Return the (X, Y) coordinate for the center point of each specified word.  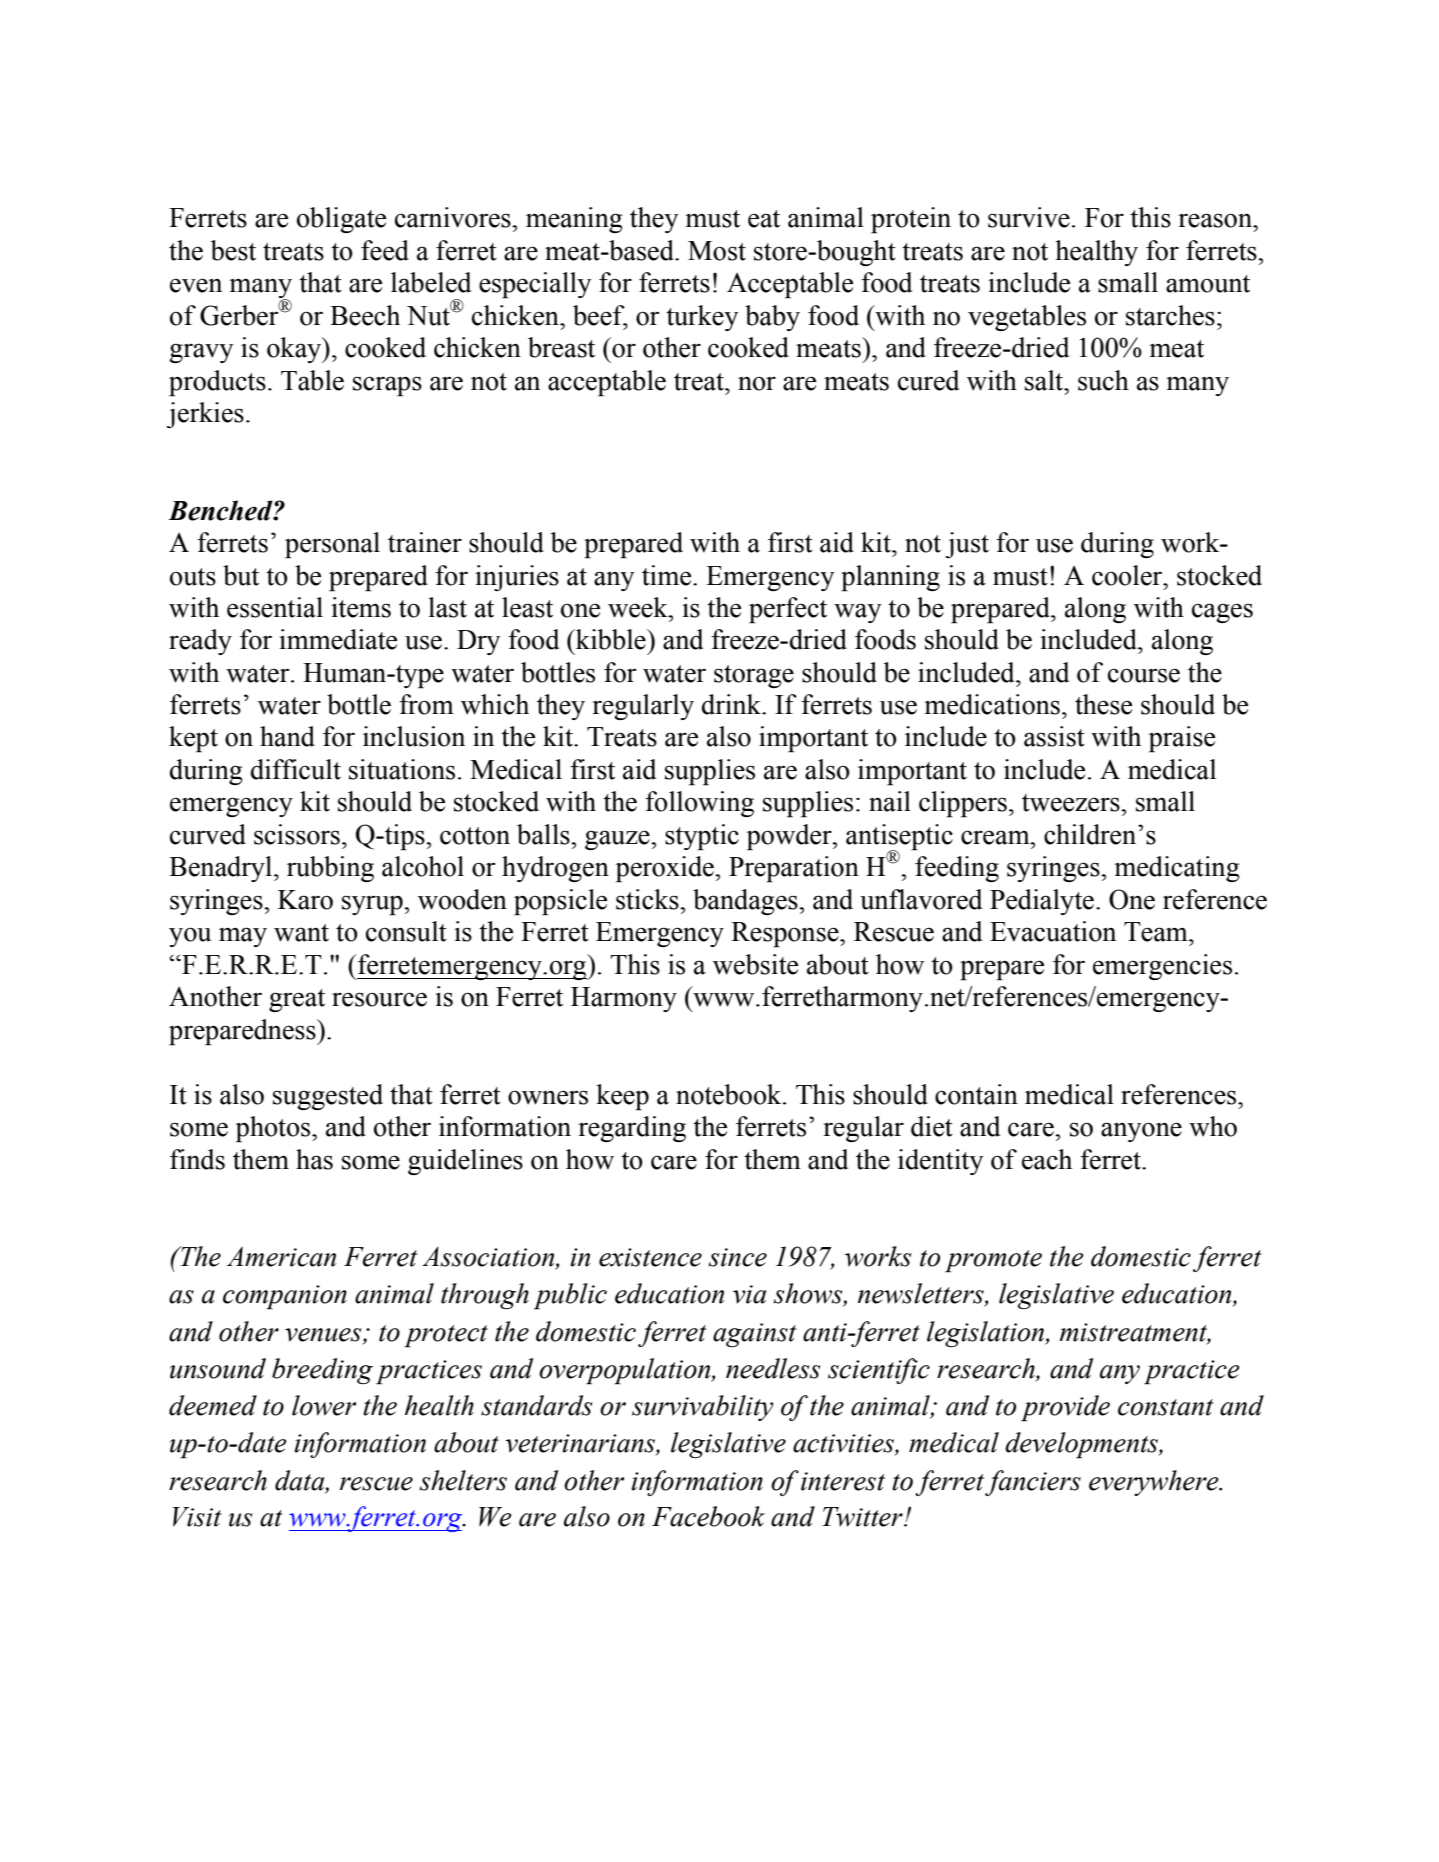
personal (332, 545)
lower (324, 1405)
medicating (1177, 869)
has (314, 1159)
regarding (632, 1129)
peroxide (666, 869)
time (668, 575)
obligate (341, 220)
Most (717, 251)
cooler (1128, 575)
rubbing (330, 869)
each (1047, 1159)
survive (1029, 217)
